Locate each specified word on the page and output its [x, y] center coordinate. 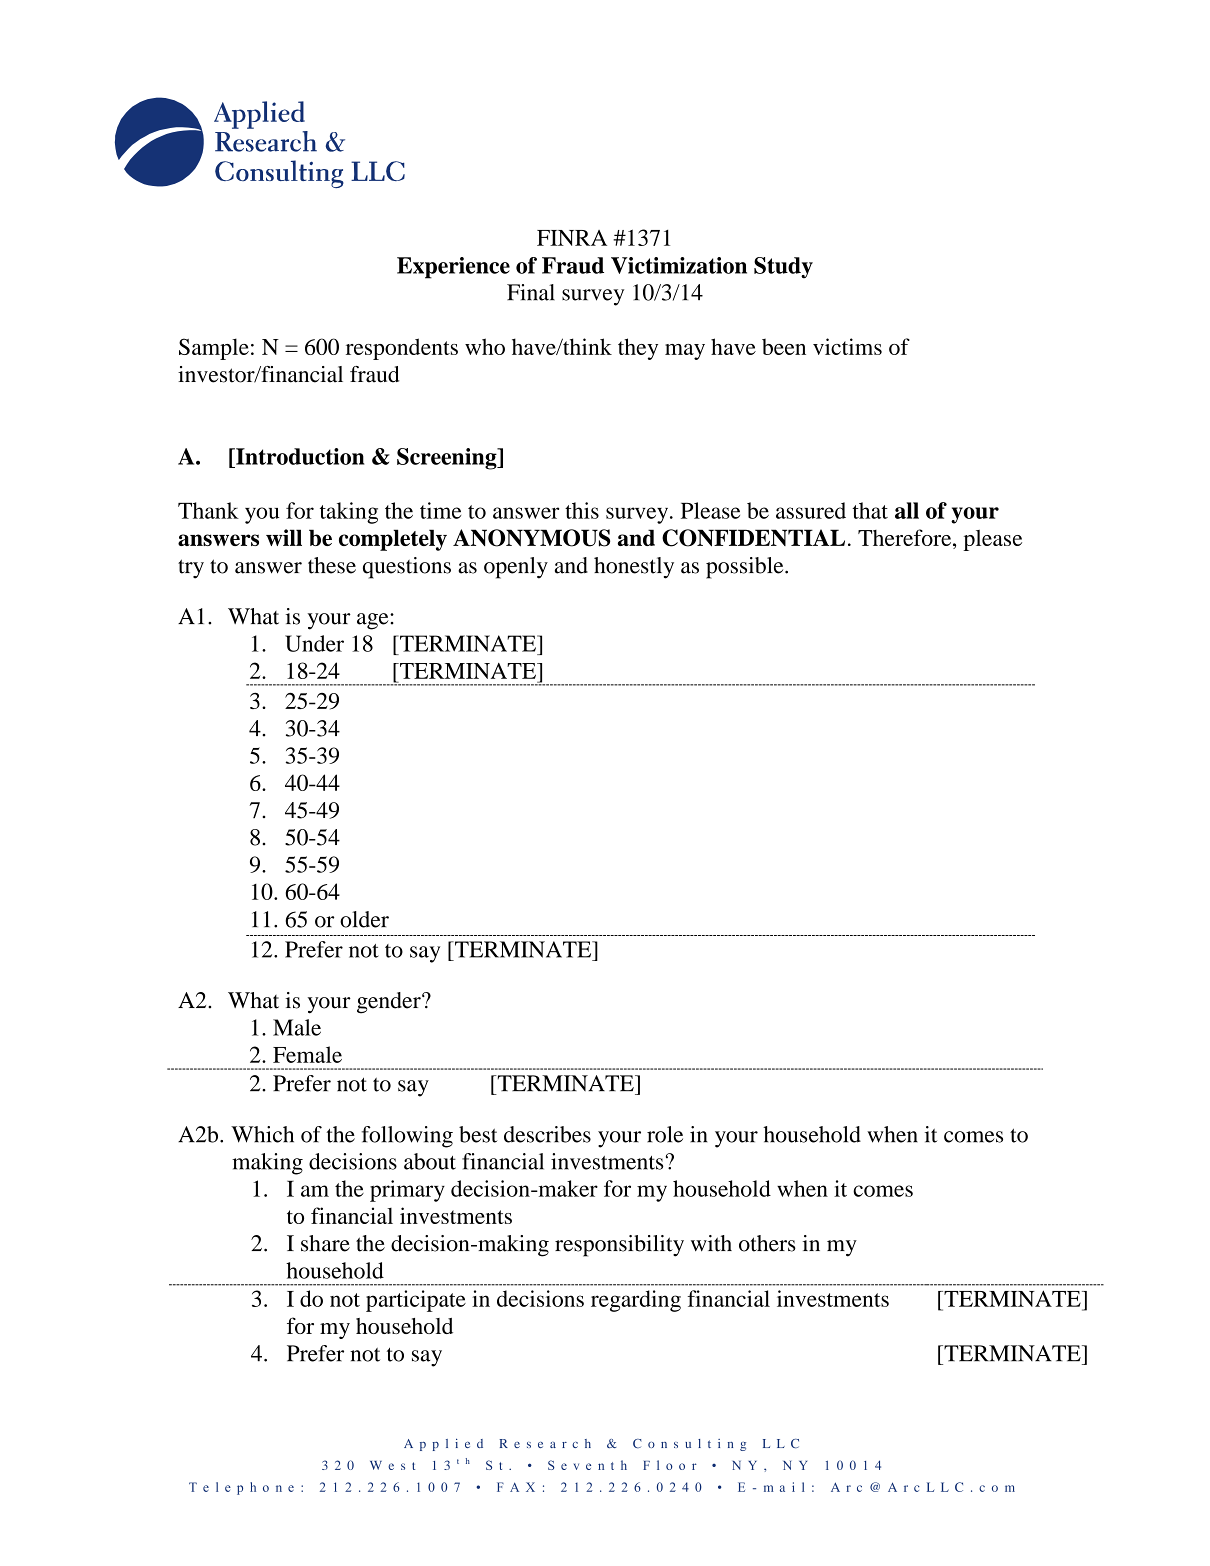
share [325, 1243]
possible [746, 568]
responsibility [619, 1246]
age [374, 621]
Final [531, 292]
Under [314, 643]
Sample [214, 349]
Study [783, 268]
